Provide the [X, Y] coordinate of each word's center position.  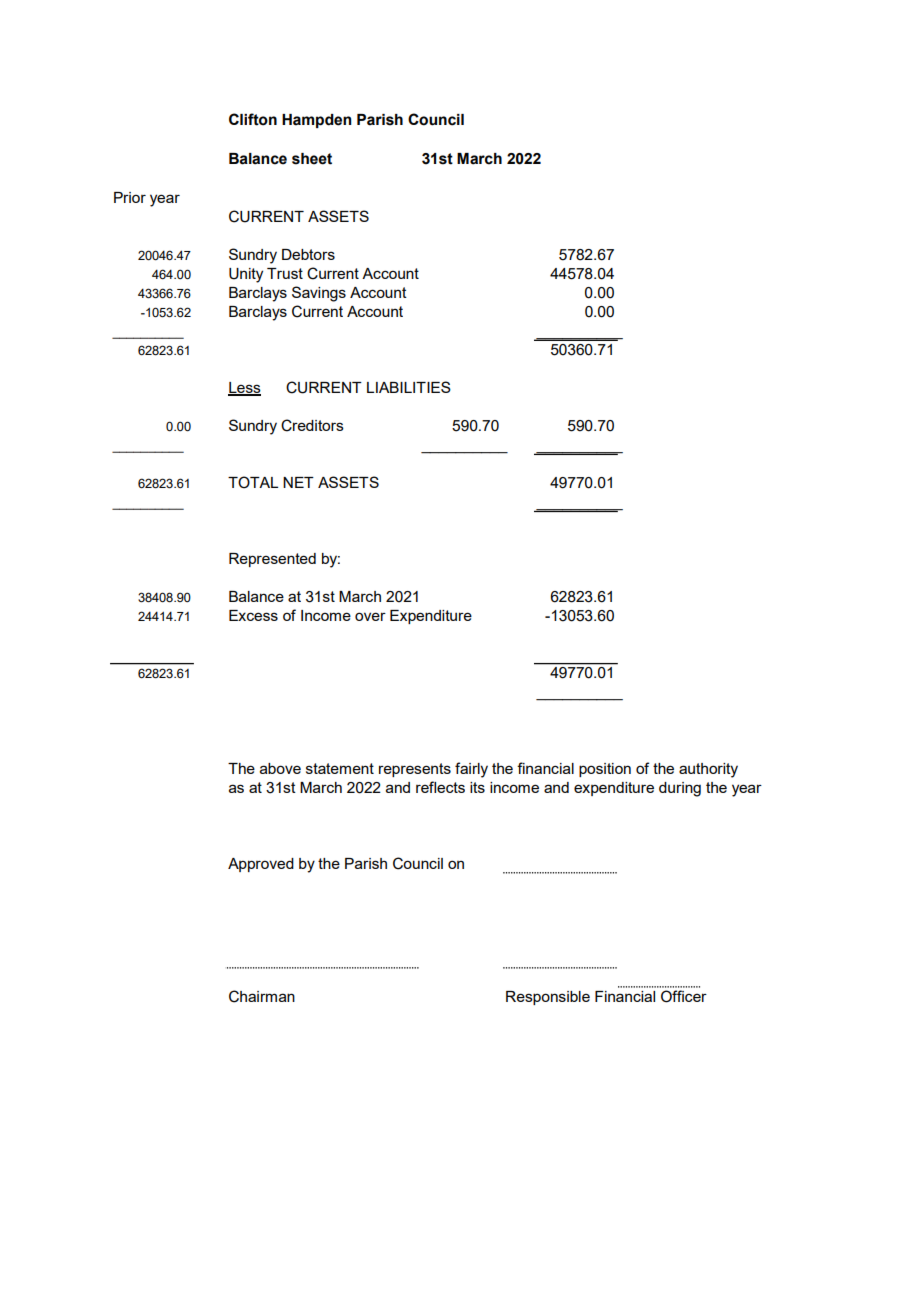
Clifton [253, 119]
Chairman [262, 996]
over [370, 616]
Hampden [316, 121]
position [605, 770]
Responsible [548, 998]
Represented [272, 560]
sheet [312, 159]
